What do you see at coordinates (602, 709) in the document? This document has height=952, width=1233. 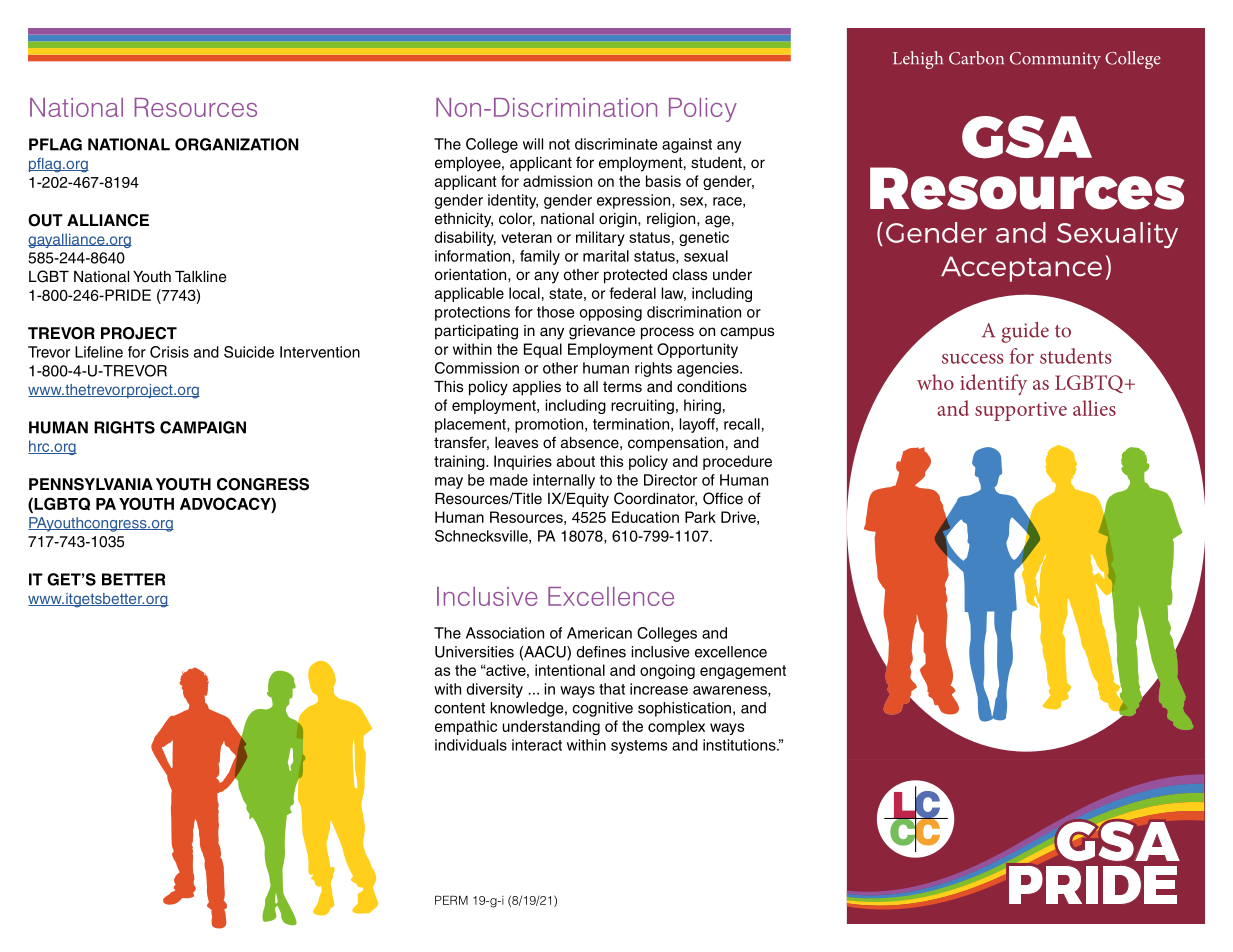 I see `cognitive` at bounding box center [602, 709].
